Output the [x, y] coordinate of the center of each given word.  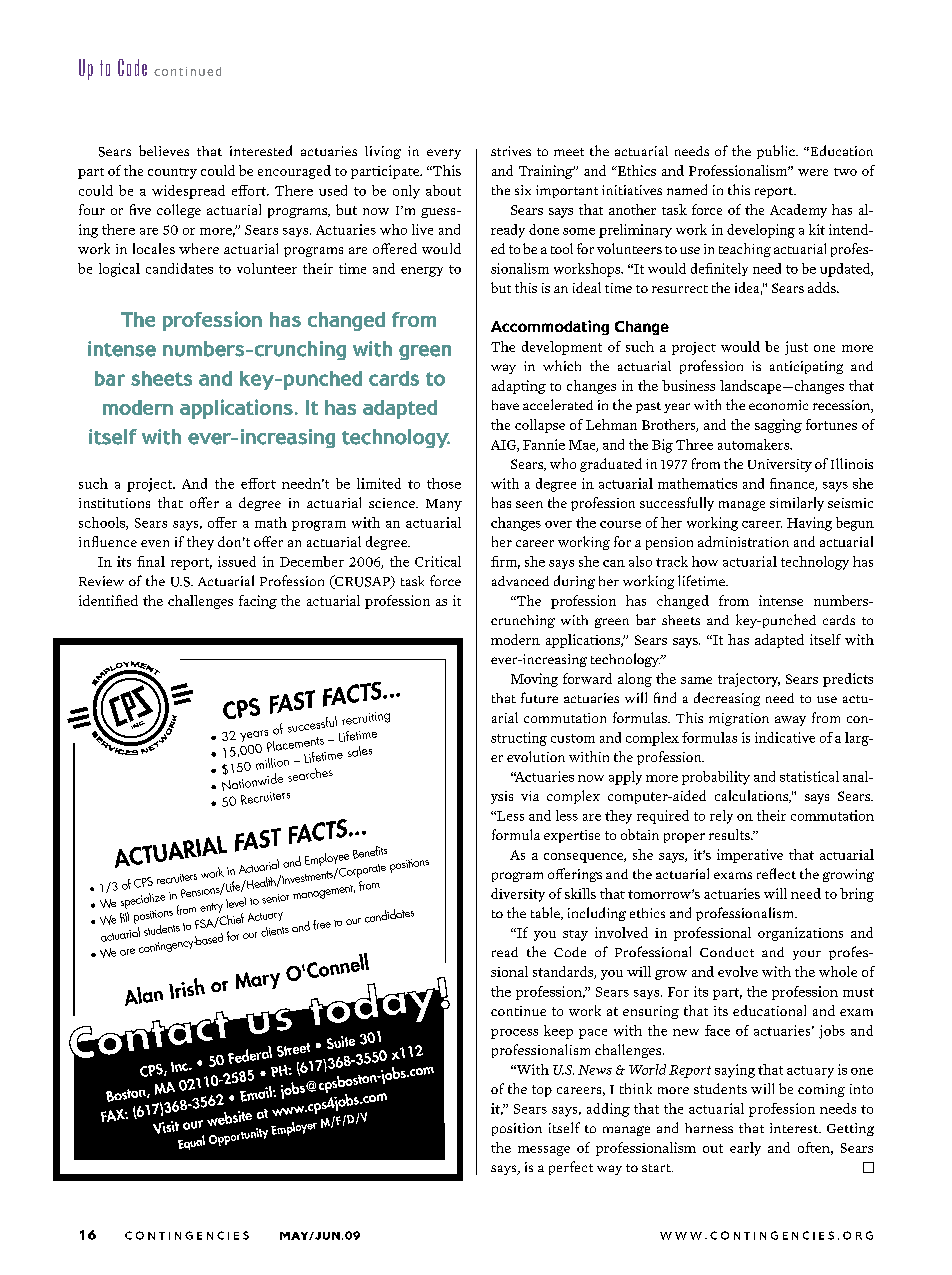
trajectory [749, 680]
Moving [534, 680]
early [745, 1149]
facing [258, 602]
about [443, 190]
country [172, 173]
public [777, 152]
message [544, 1151]
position [517, 1129]
